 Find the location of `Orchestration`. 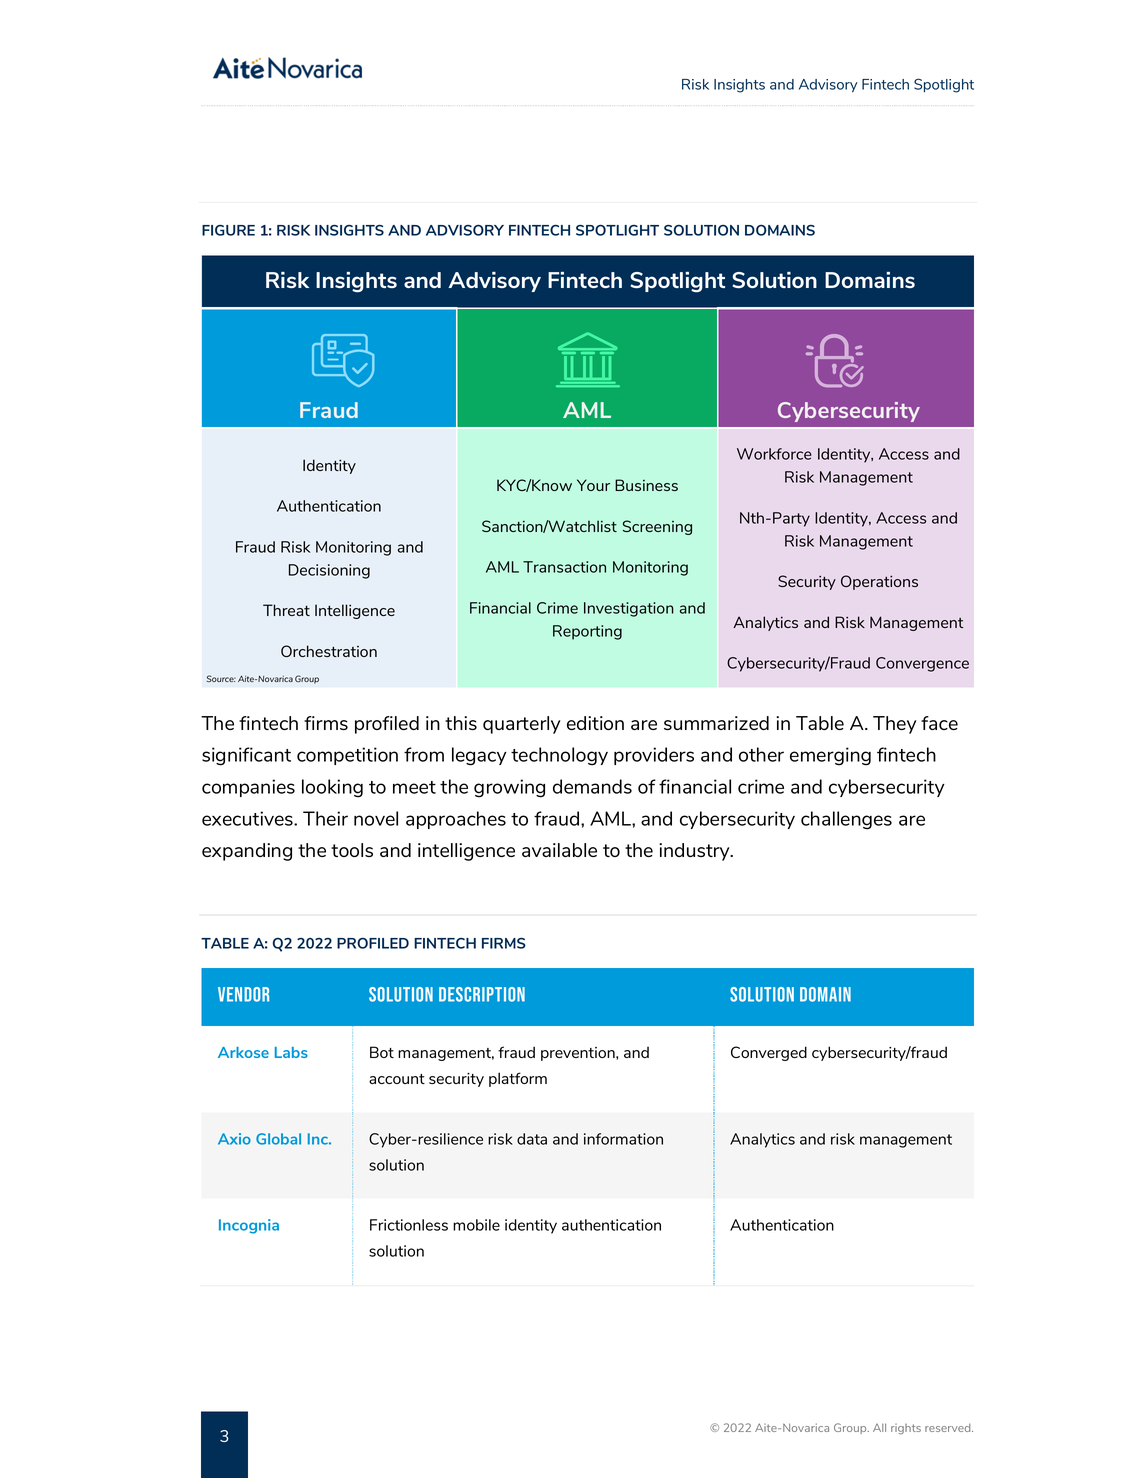

Orchestration is located at coordinates (329, 651).
